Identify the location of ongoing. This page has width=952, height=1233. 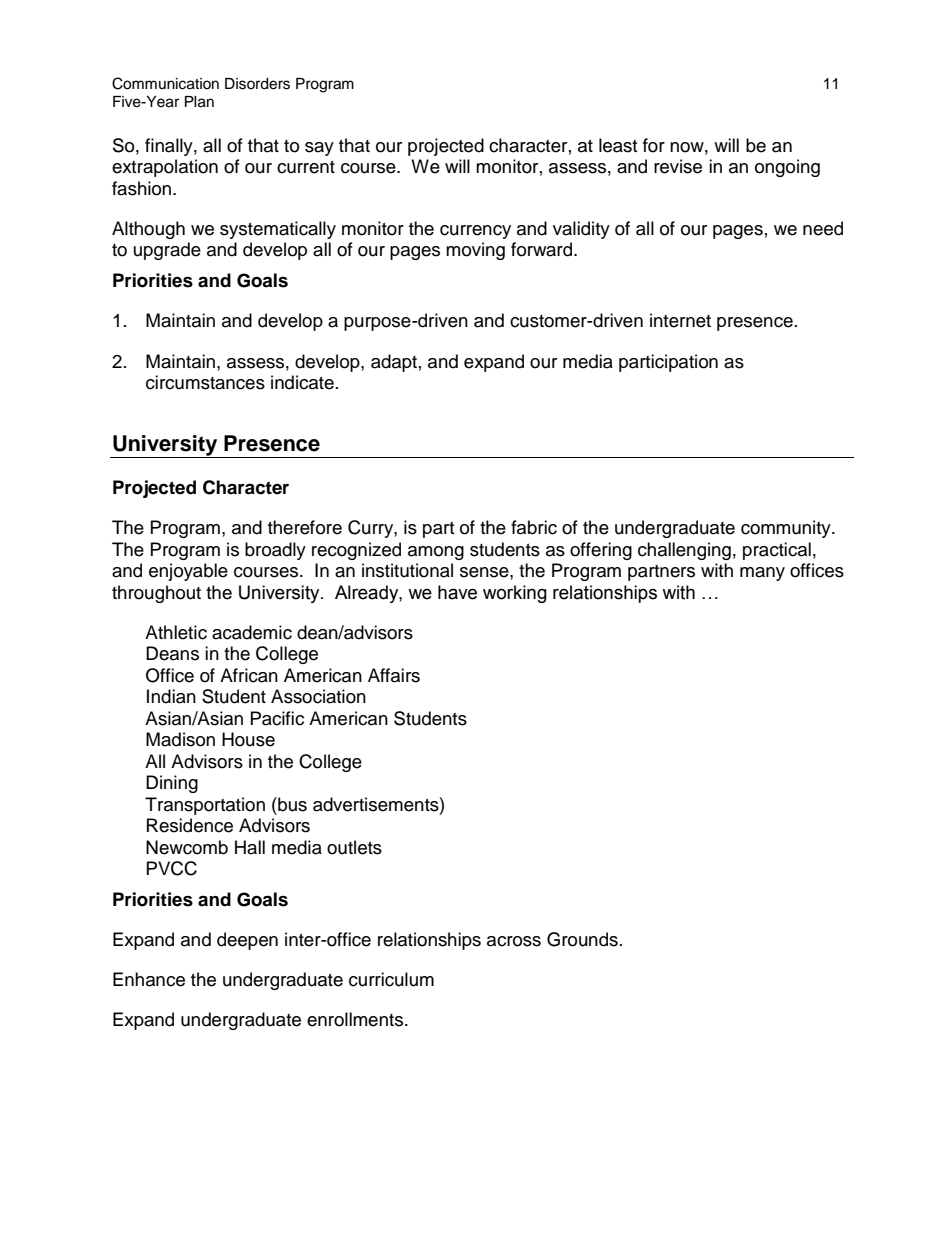
(787, 168).
